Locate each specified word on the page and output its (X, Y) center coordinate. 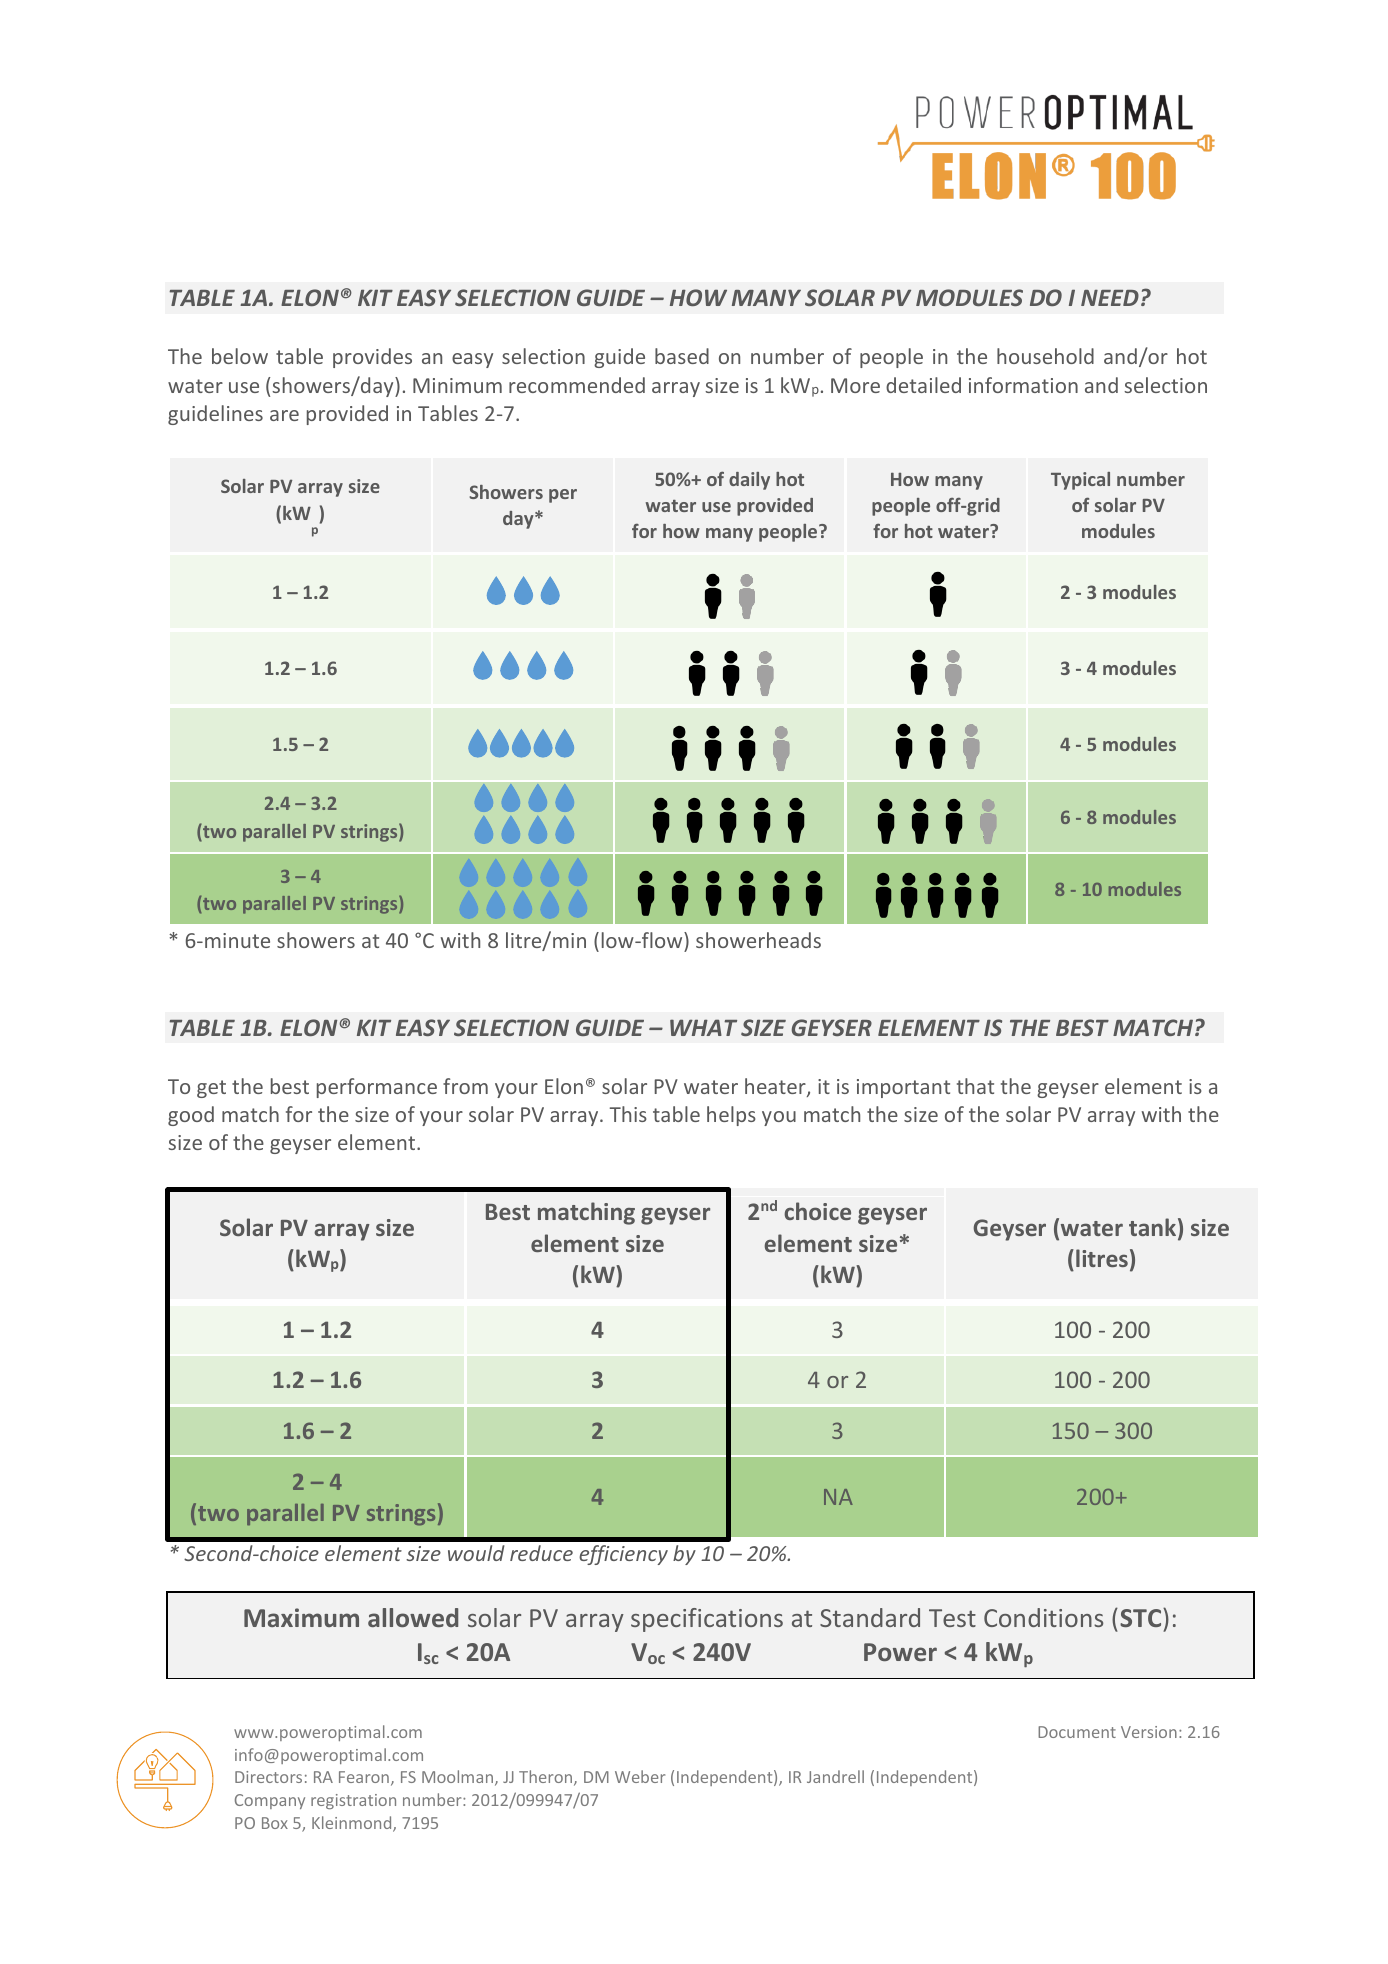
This (628, 1114)
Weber (640, 1776)
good (191, 1116)
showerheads (758, 940)
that (975, 1086)
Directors (268, 1777)
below (240, 356)
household (1045, 356)
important (903, 1088)
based (682, 356)
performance (377, 1088)
